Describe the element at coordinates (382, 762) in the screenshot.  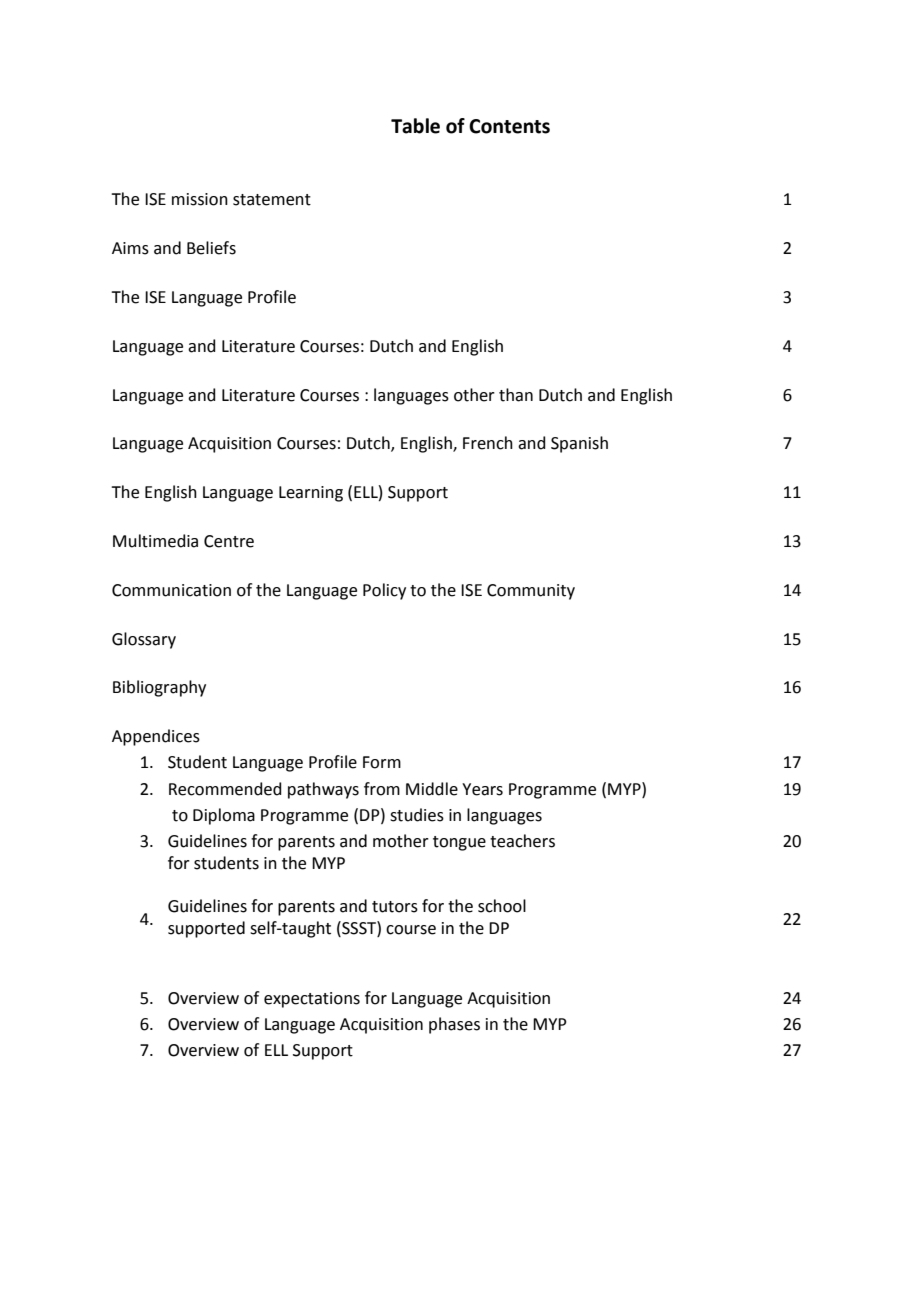
I see `Form` at that location.
